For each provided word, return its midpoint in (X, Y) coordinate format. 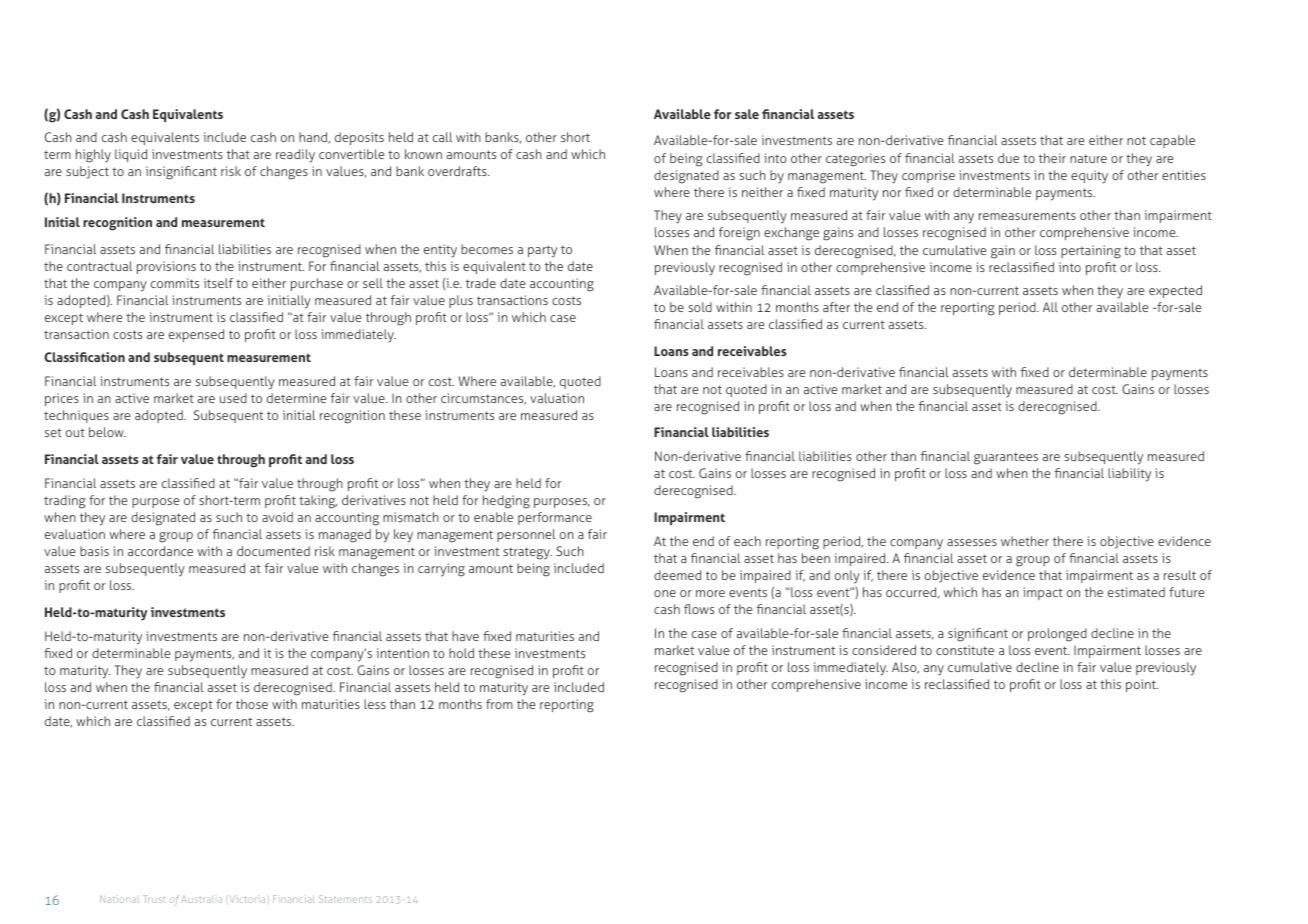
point (1142, 685)
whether (1025, 541)
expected (1175, 291)
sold (700, 307)
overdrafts (458, 171)
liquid (131, 155)
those (252, 704)
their (1052, 158)
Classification (84, 357)
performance (555, 518)
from (499, 704)
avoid (277, 517)
